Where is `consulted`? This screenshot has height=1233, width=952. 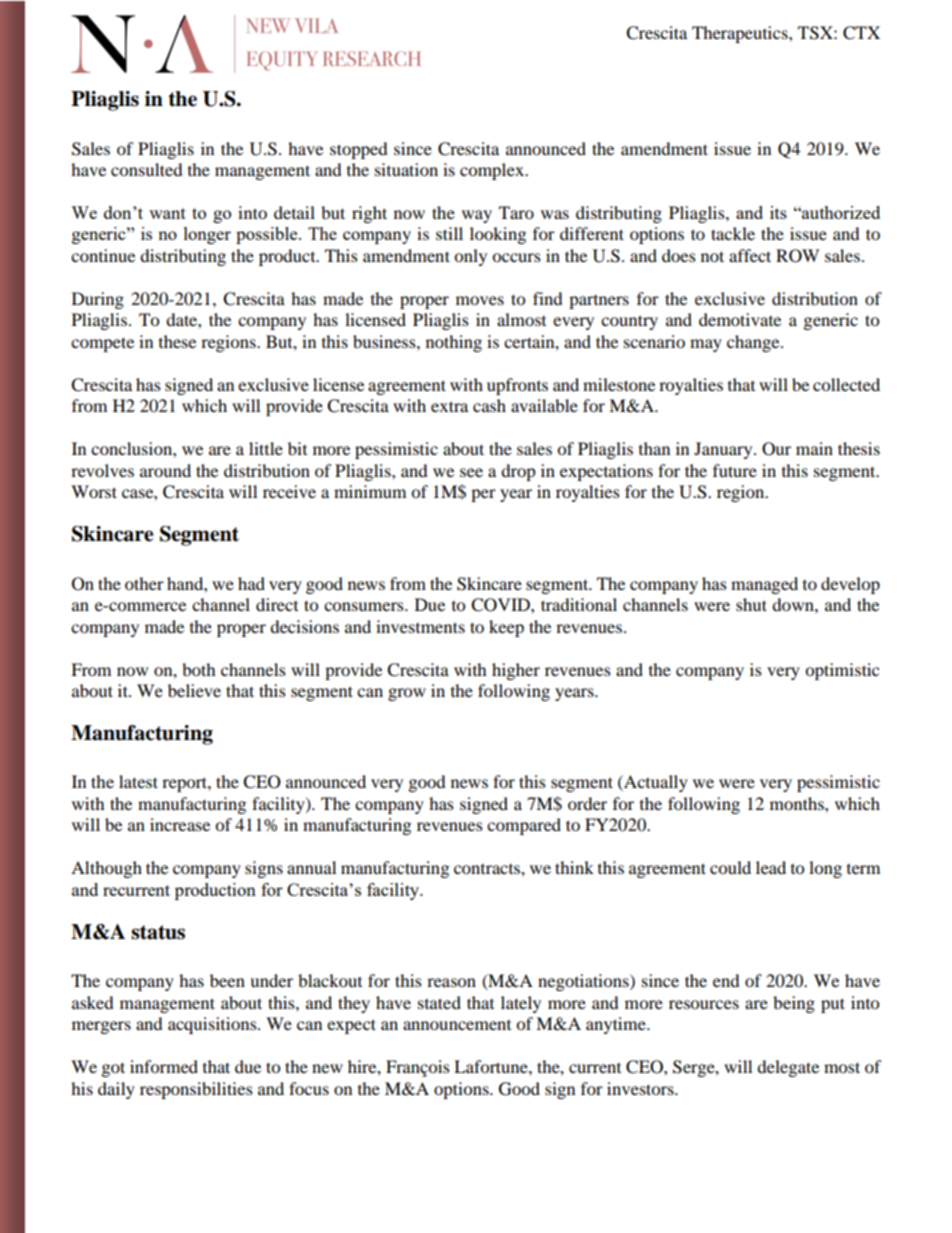 consulted is located at coordinates (147, 169).
